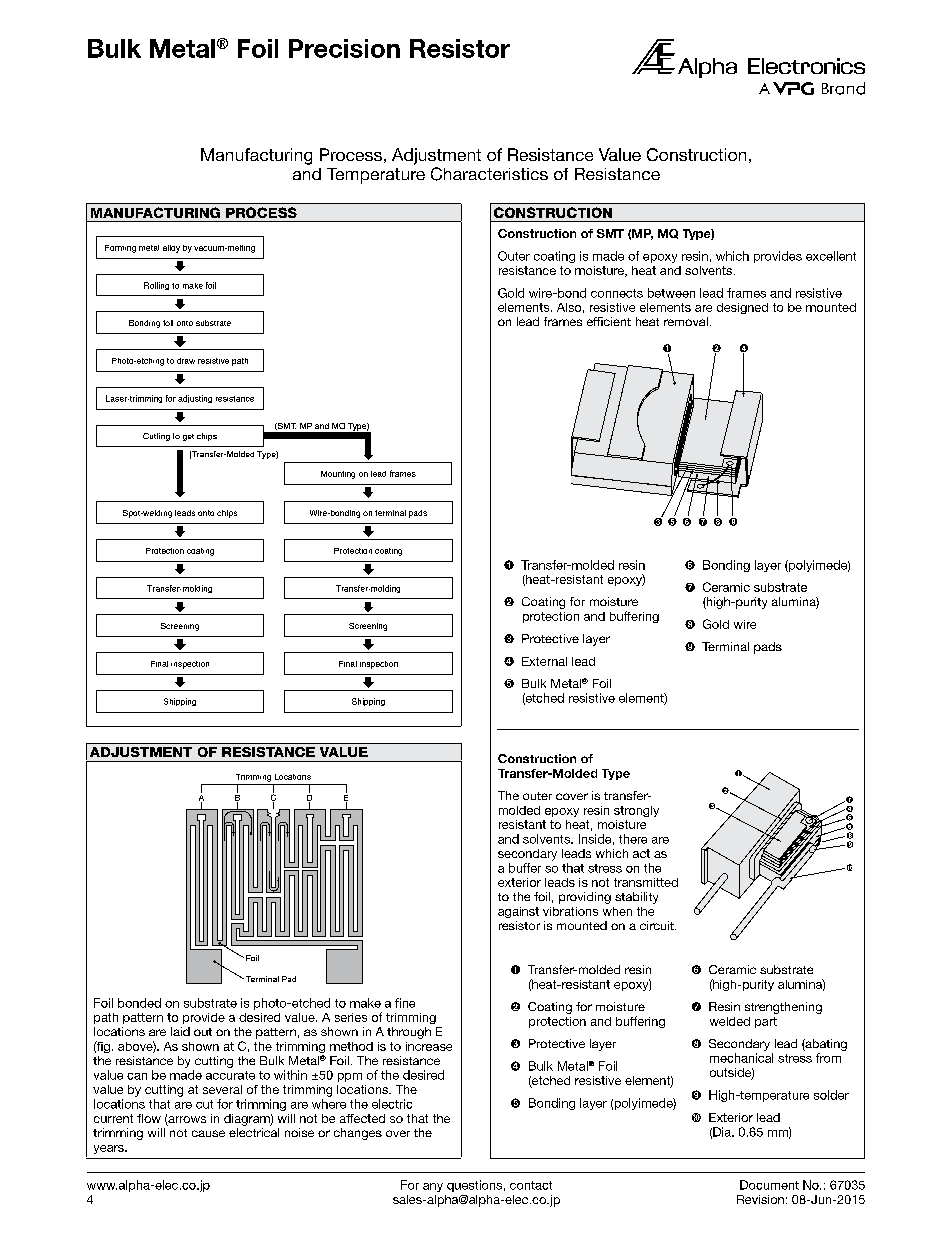 This screenshot has height=1256, width=952. What do you see at coordinates (171, 249) in the screenshot?
I see `alloy` at bounding box center [171, 249].
